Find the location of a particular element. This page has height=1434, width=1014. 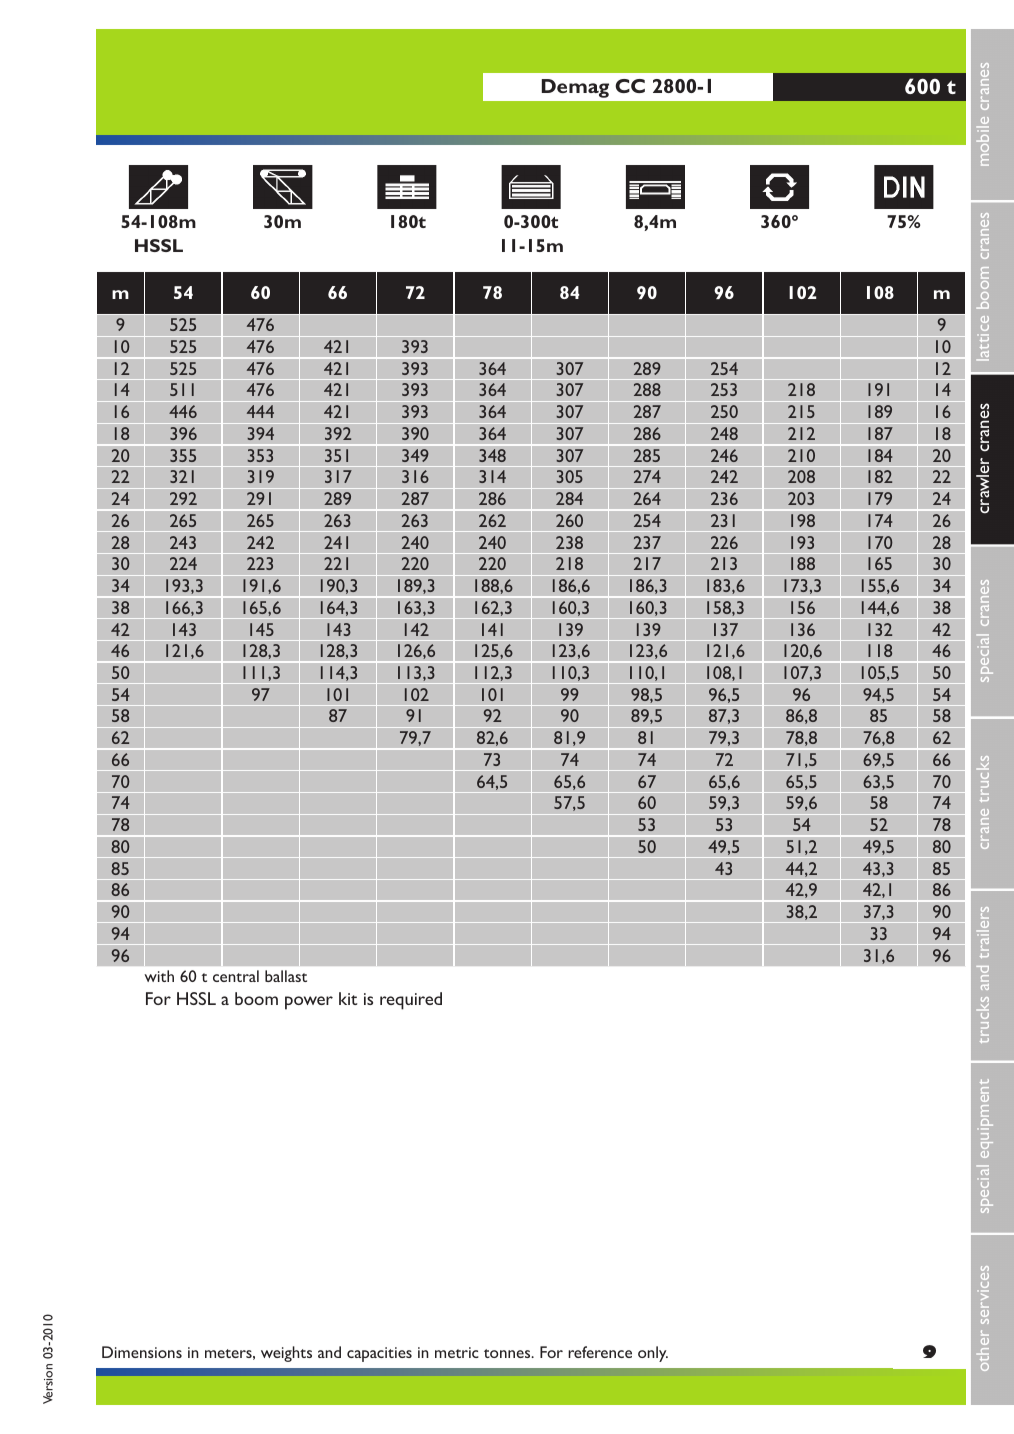

Dimensions is located at coordinates (142, 1352).
